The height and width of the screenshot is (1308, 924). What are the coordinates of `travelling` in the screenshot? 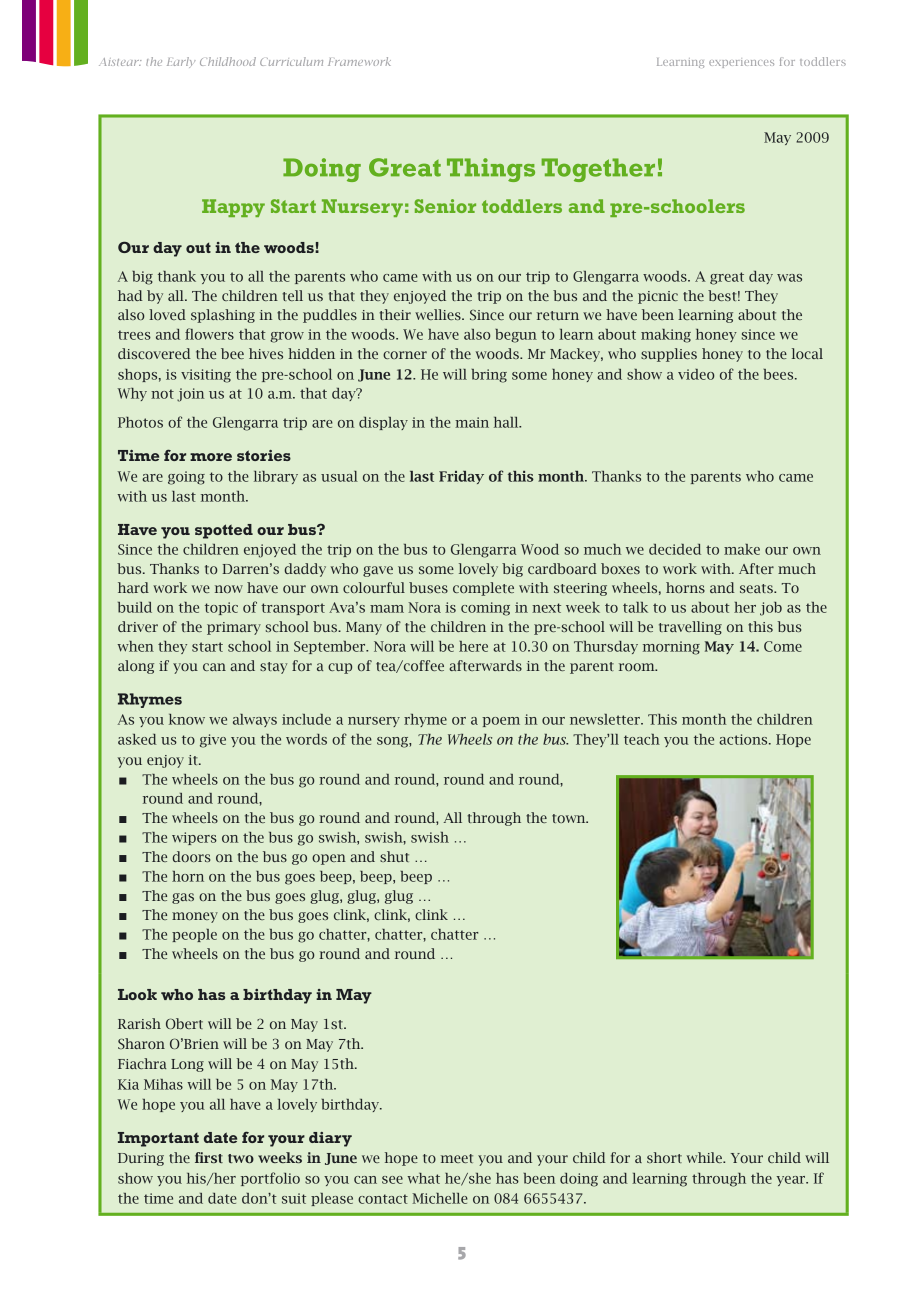 It's located at (690, 628).
